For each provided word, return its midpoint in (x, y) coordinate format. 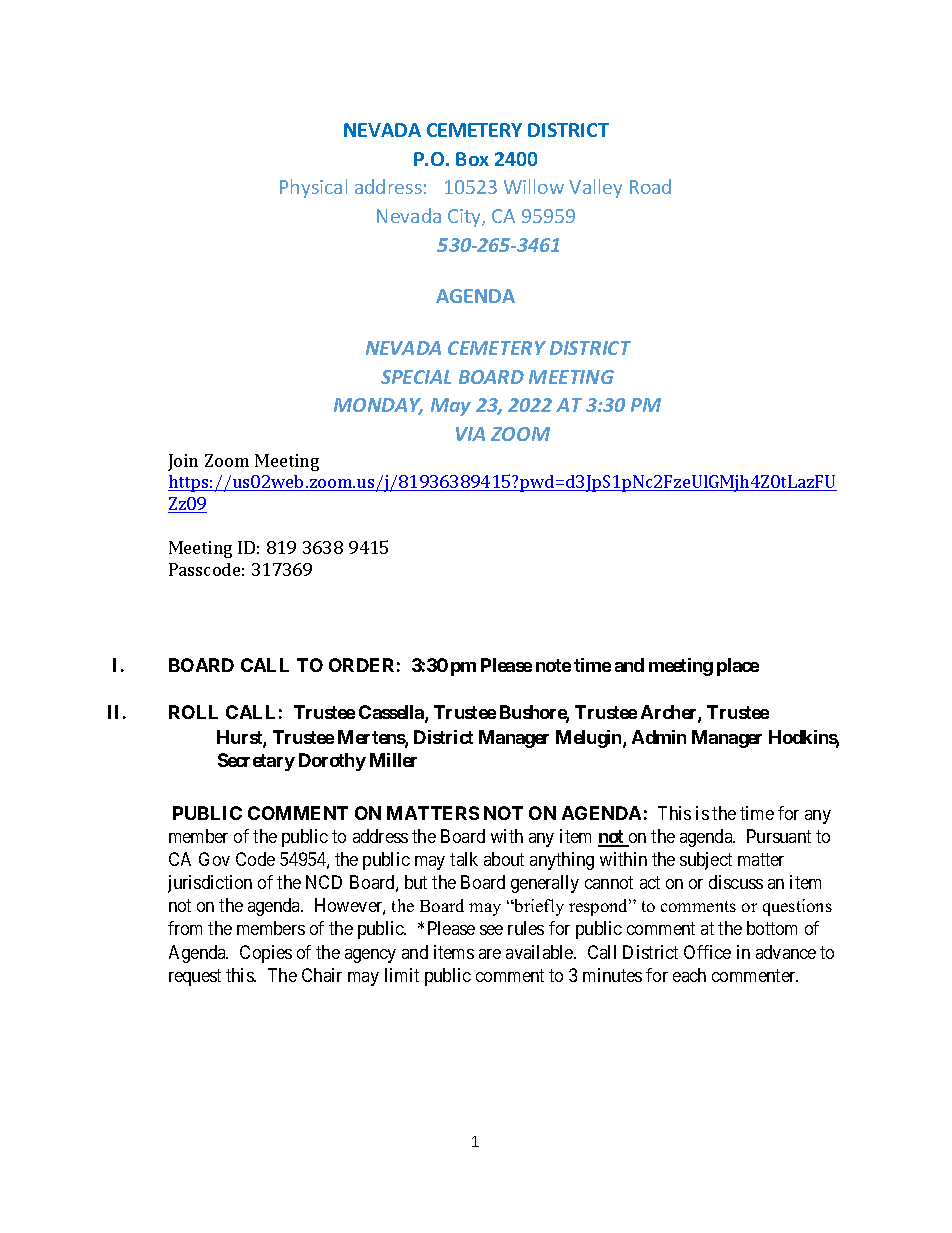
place (738, 667)
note (553, 665)
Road (650, 186)
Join (183, 462)
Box (472, 159)
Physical (313, 188)
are (490, 954)
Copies (266, 954)
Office (707, 952)
